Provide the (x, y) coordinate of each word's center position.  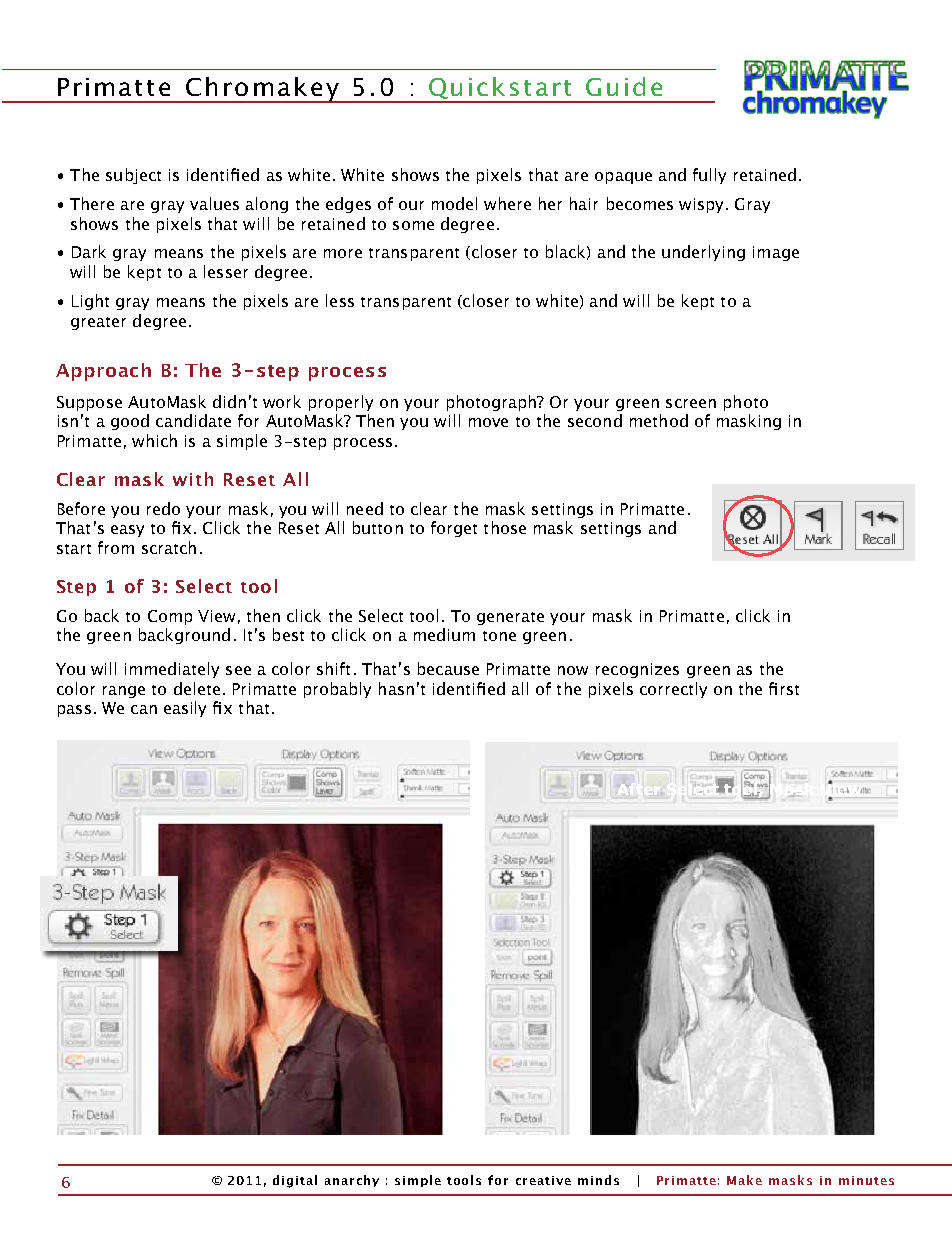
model (454, 203)
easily (185, 709)
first (784, 688)
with (193, 479)
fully (709, 176)
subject (133, 176)
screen (691, 403)
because (448, 668)
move (488, 422)
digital (295, 1181)
